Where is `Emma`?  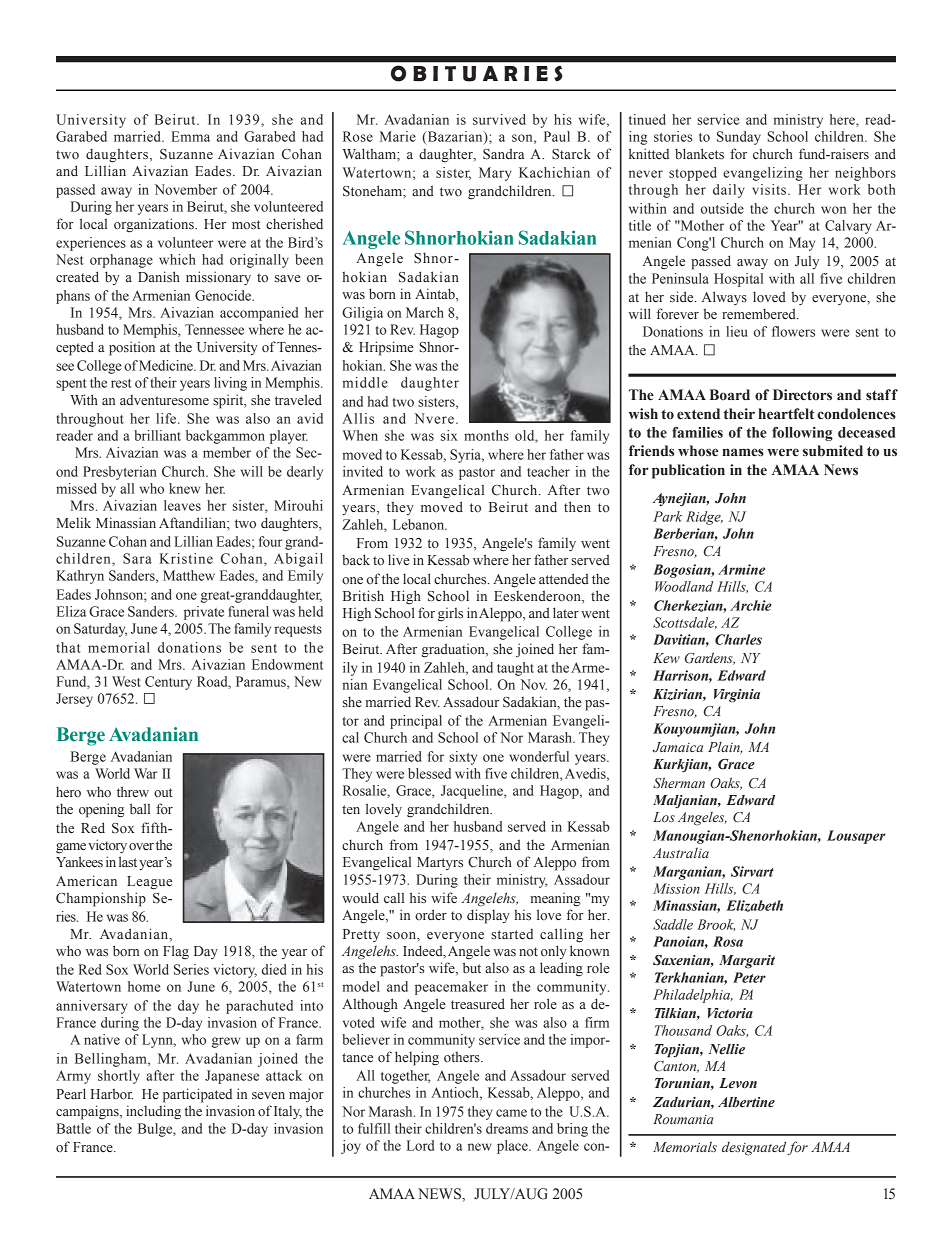 Emma is located at coordinates (190, 136).
